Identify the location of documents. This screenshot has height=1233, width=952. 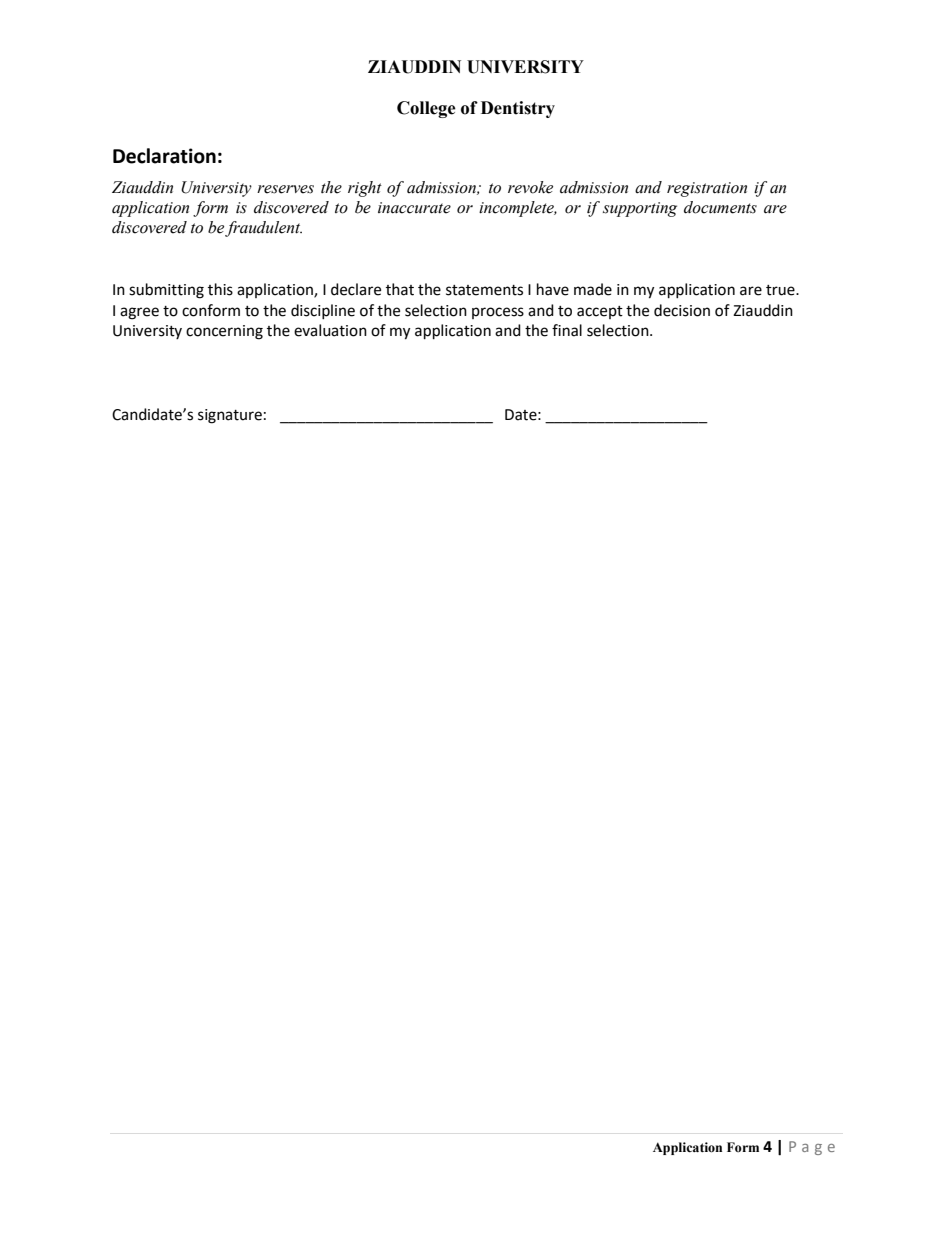
(720, 207).
